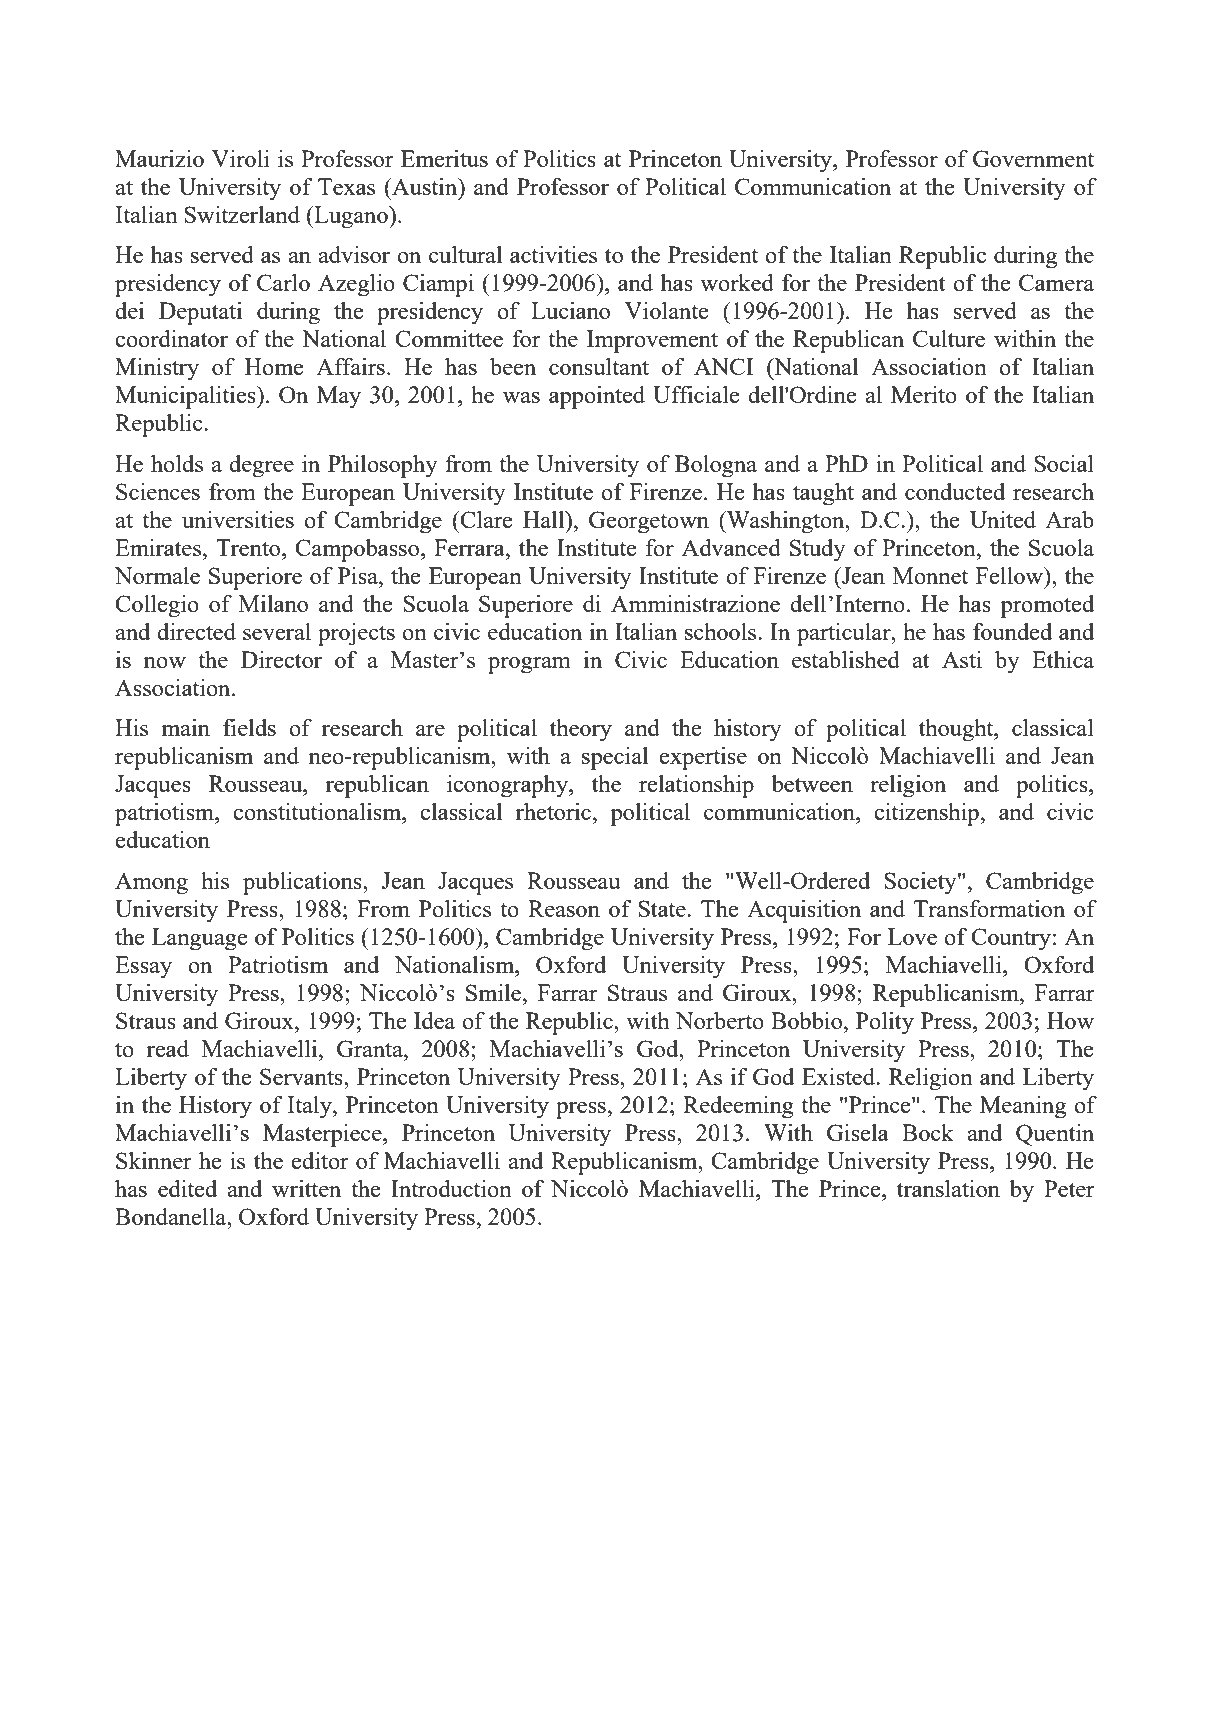 The image size is (1210, 1712). What do you see at coordinates (451, 1188) in the screenshot?
I see `Introduction` at bounding box center [451, 1188].
